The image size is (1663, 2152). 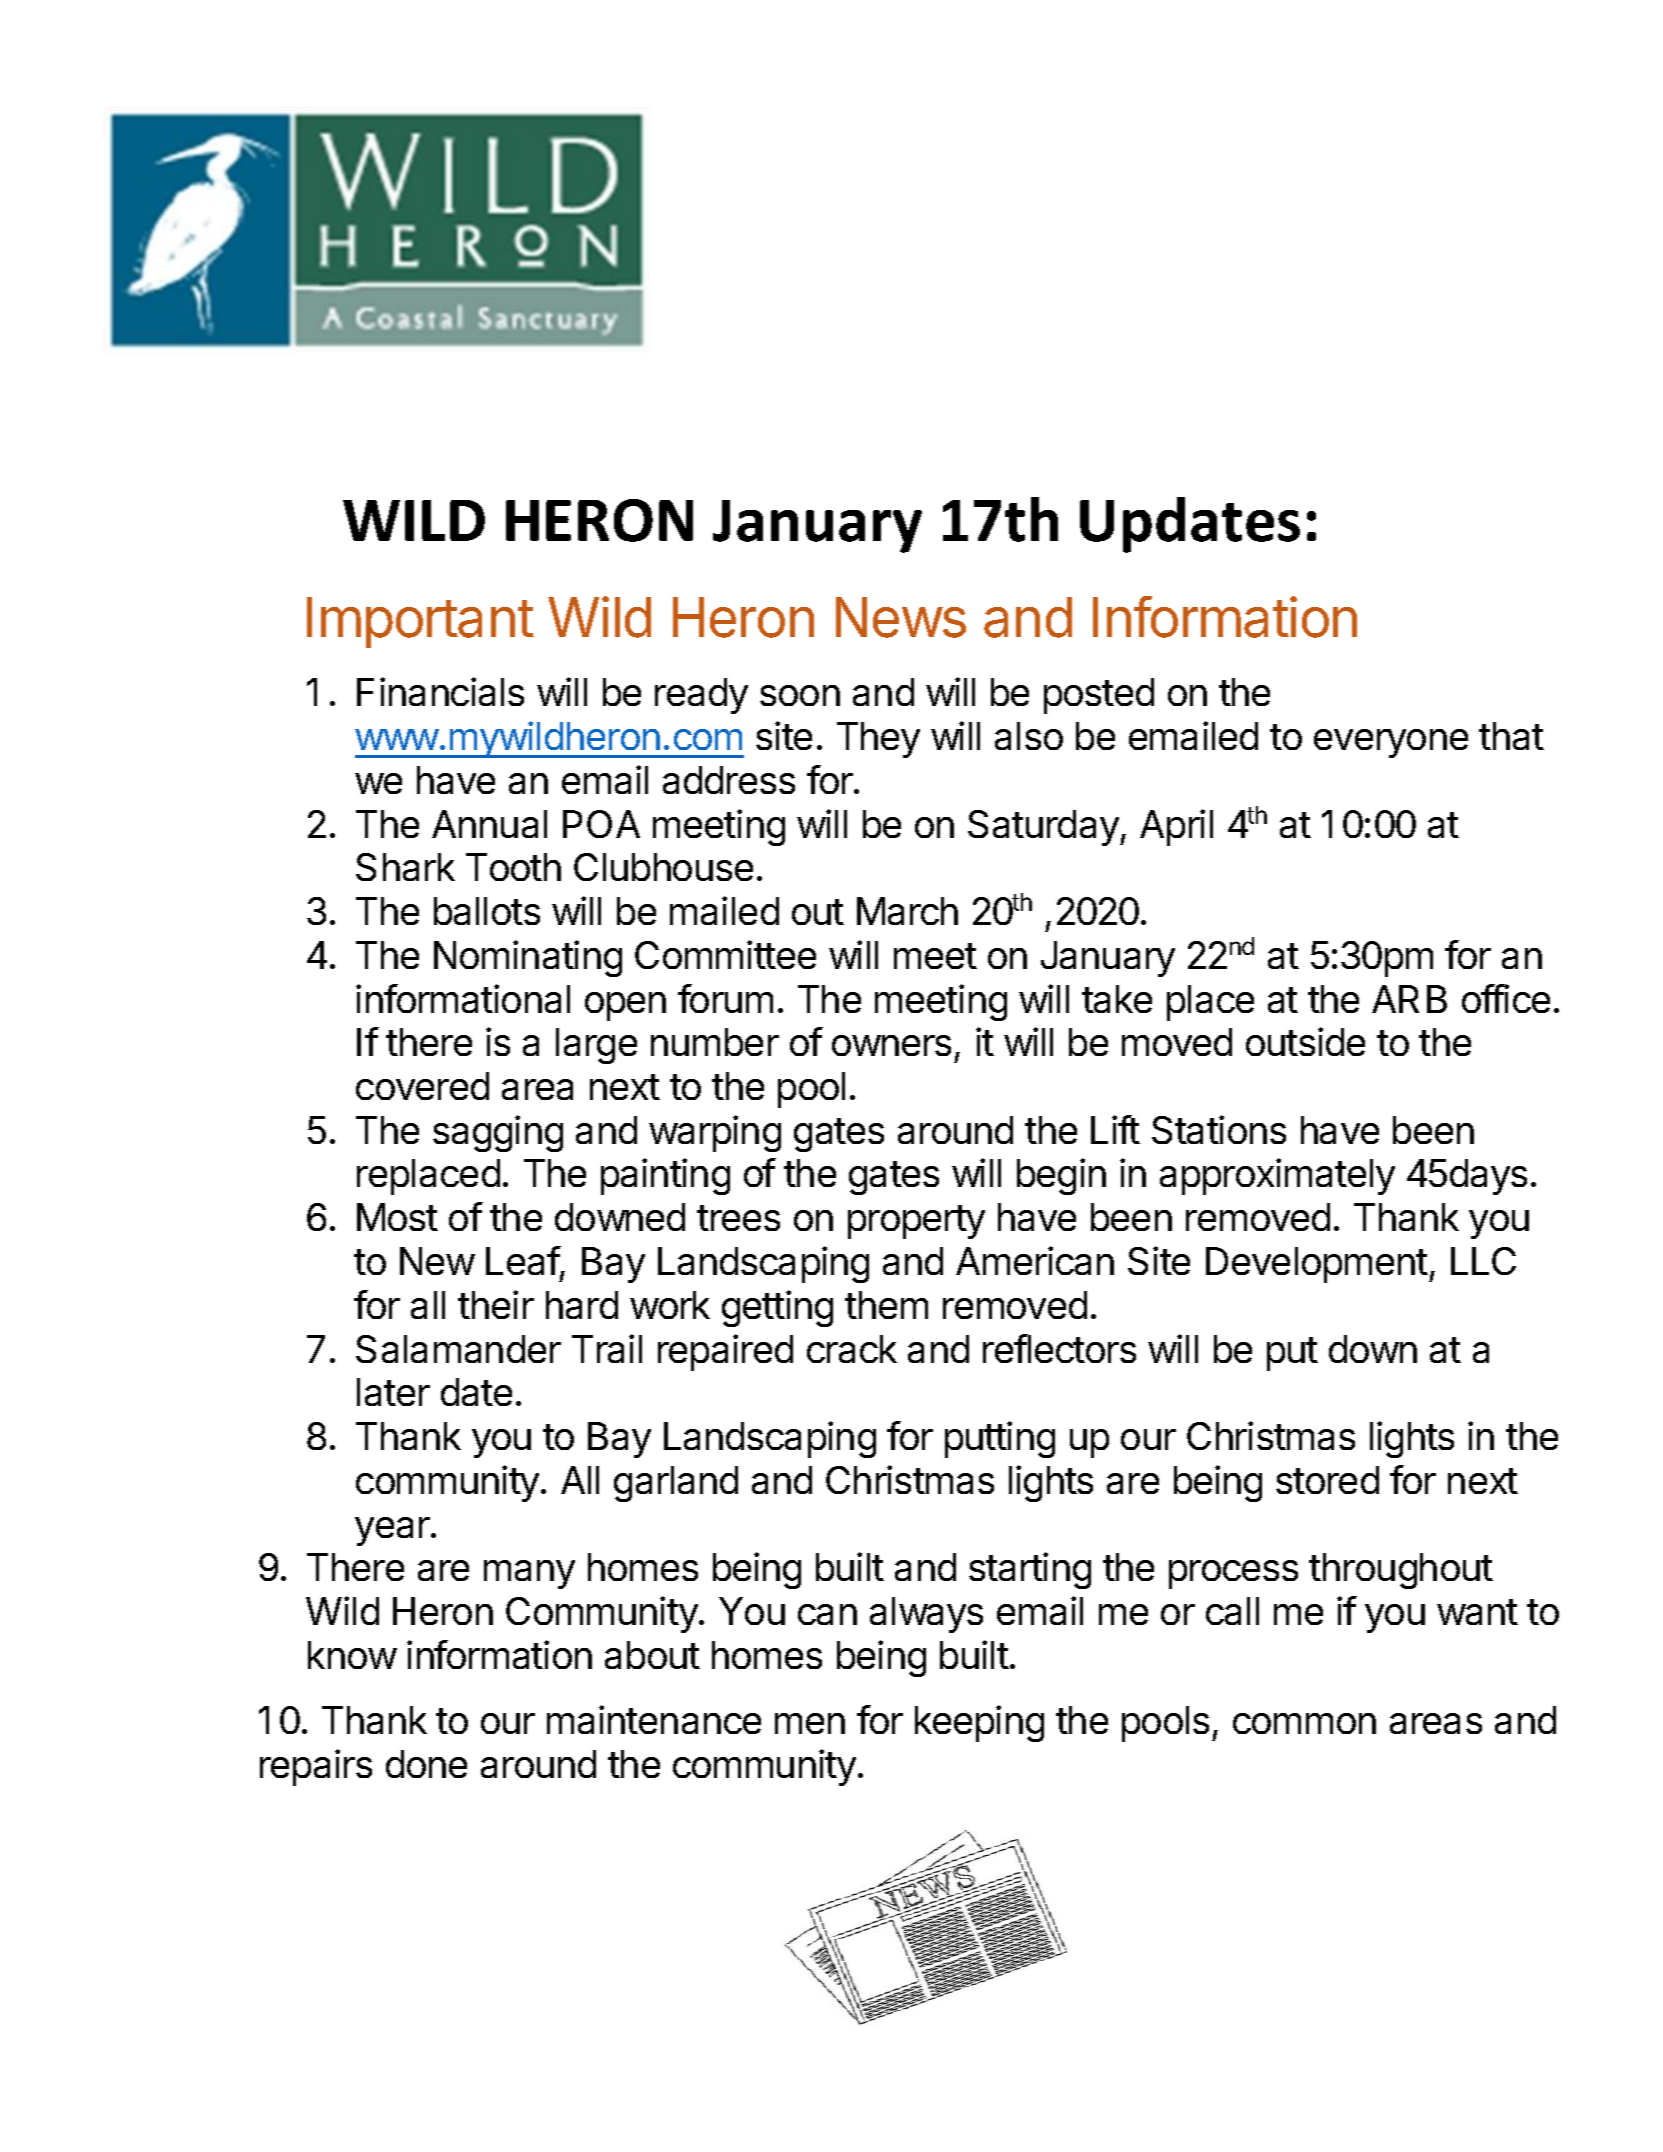 What do you see at coordinates (1277, 1176) in the document?
I see `approximately` at bounding box center [1277, 1176].
